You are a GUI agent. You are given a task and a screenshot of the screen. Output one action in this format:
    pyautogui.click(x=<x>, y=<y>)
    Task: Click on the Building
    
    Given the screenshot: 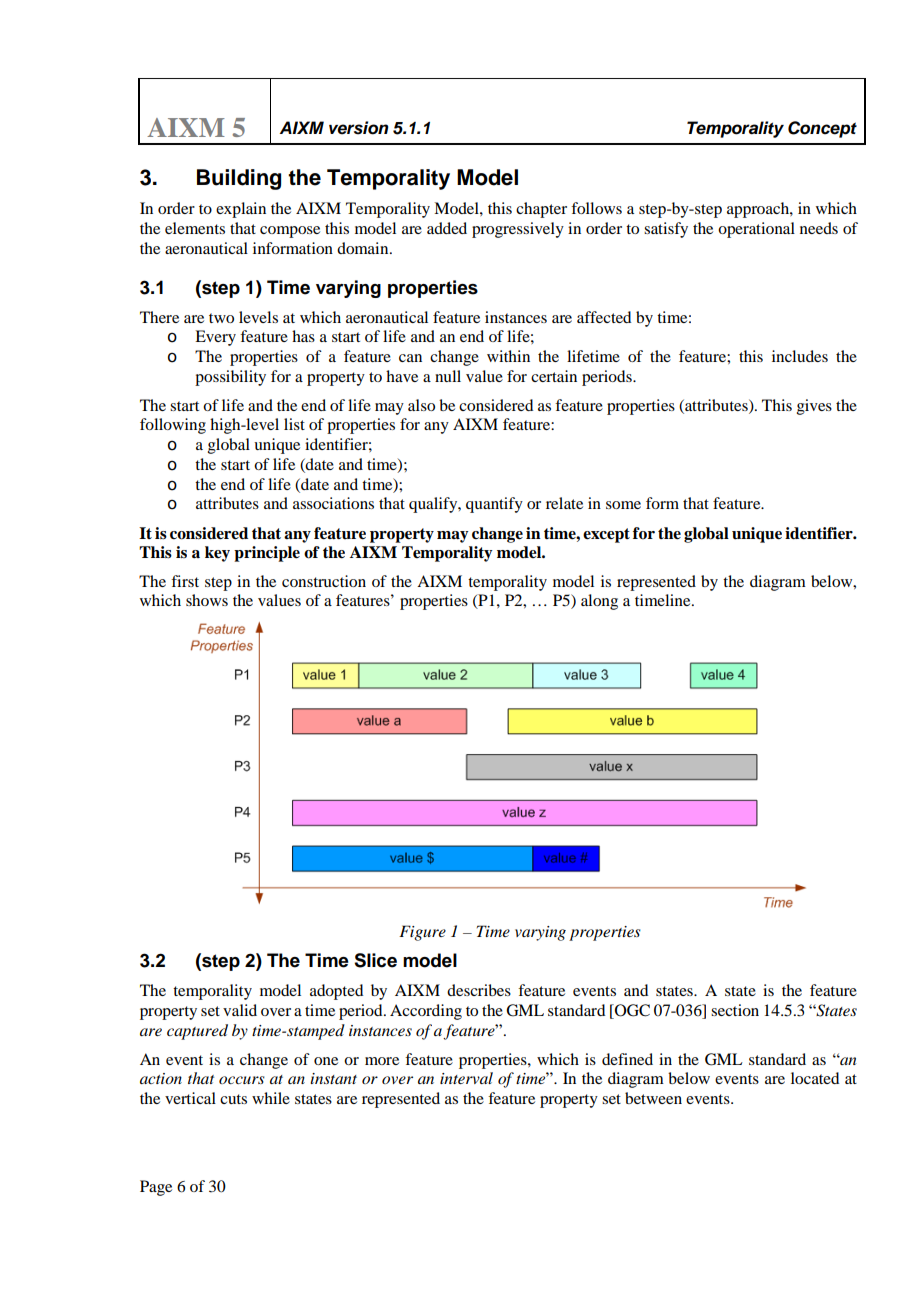 What is the action you would take?
    pyautogui.click(x=239, y=179)
